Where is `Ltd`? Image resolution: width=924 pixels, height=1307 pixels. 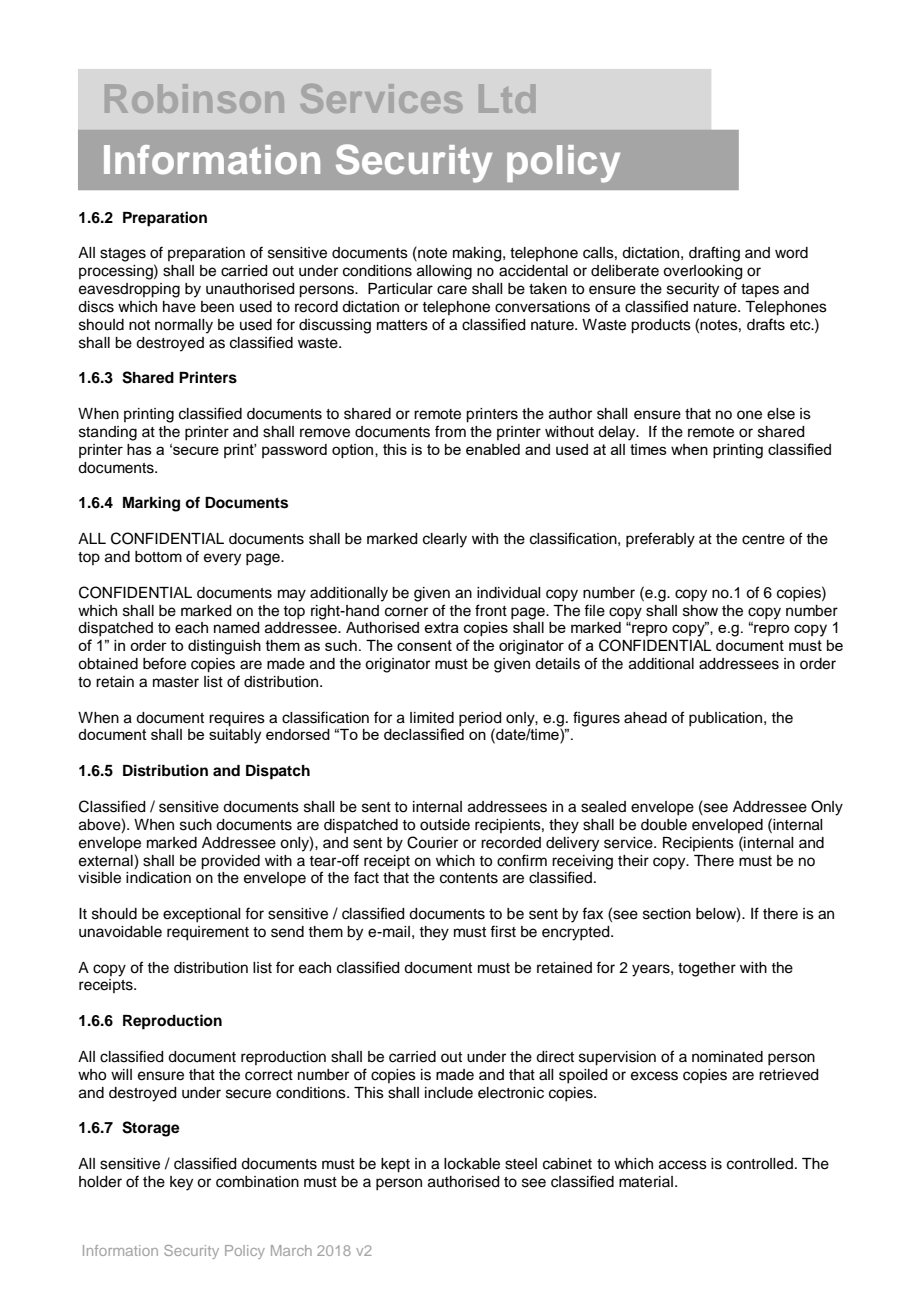 Ltd is located at coordinates (507, 98).
